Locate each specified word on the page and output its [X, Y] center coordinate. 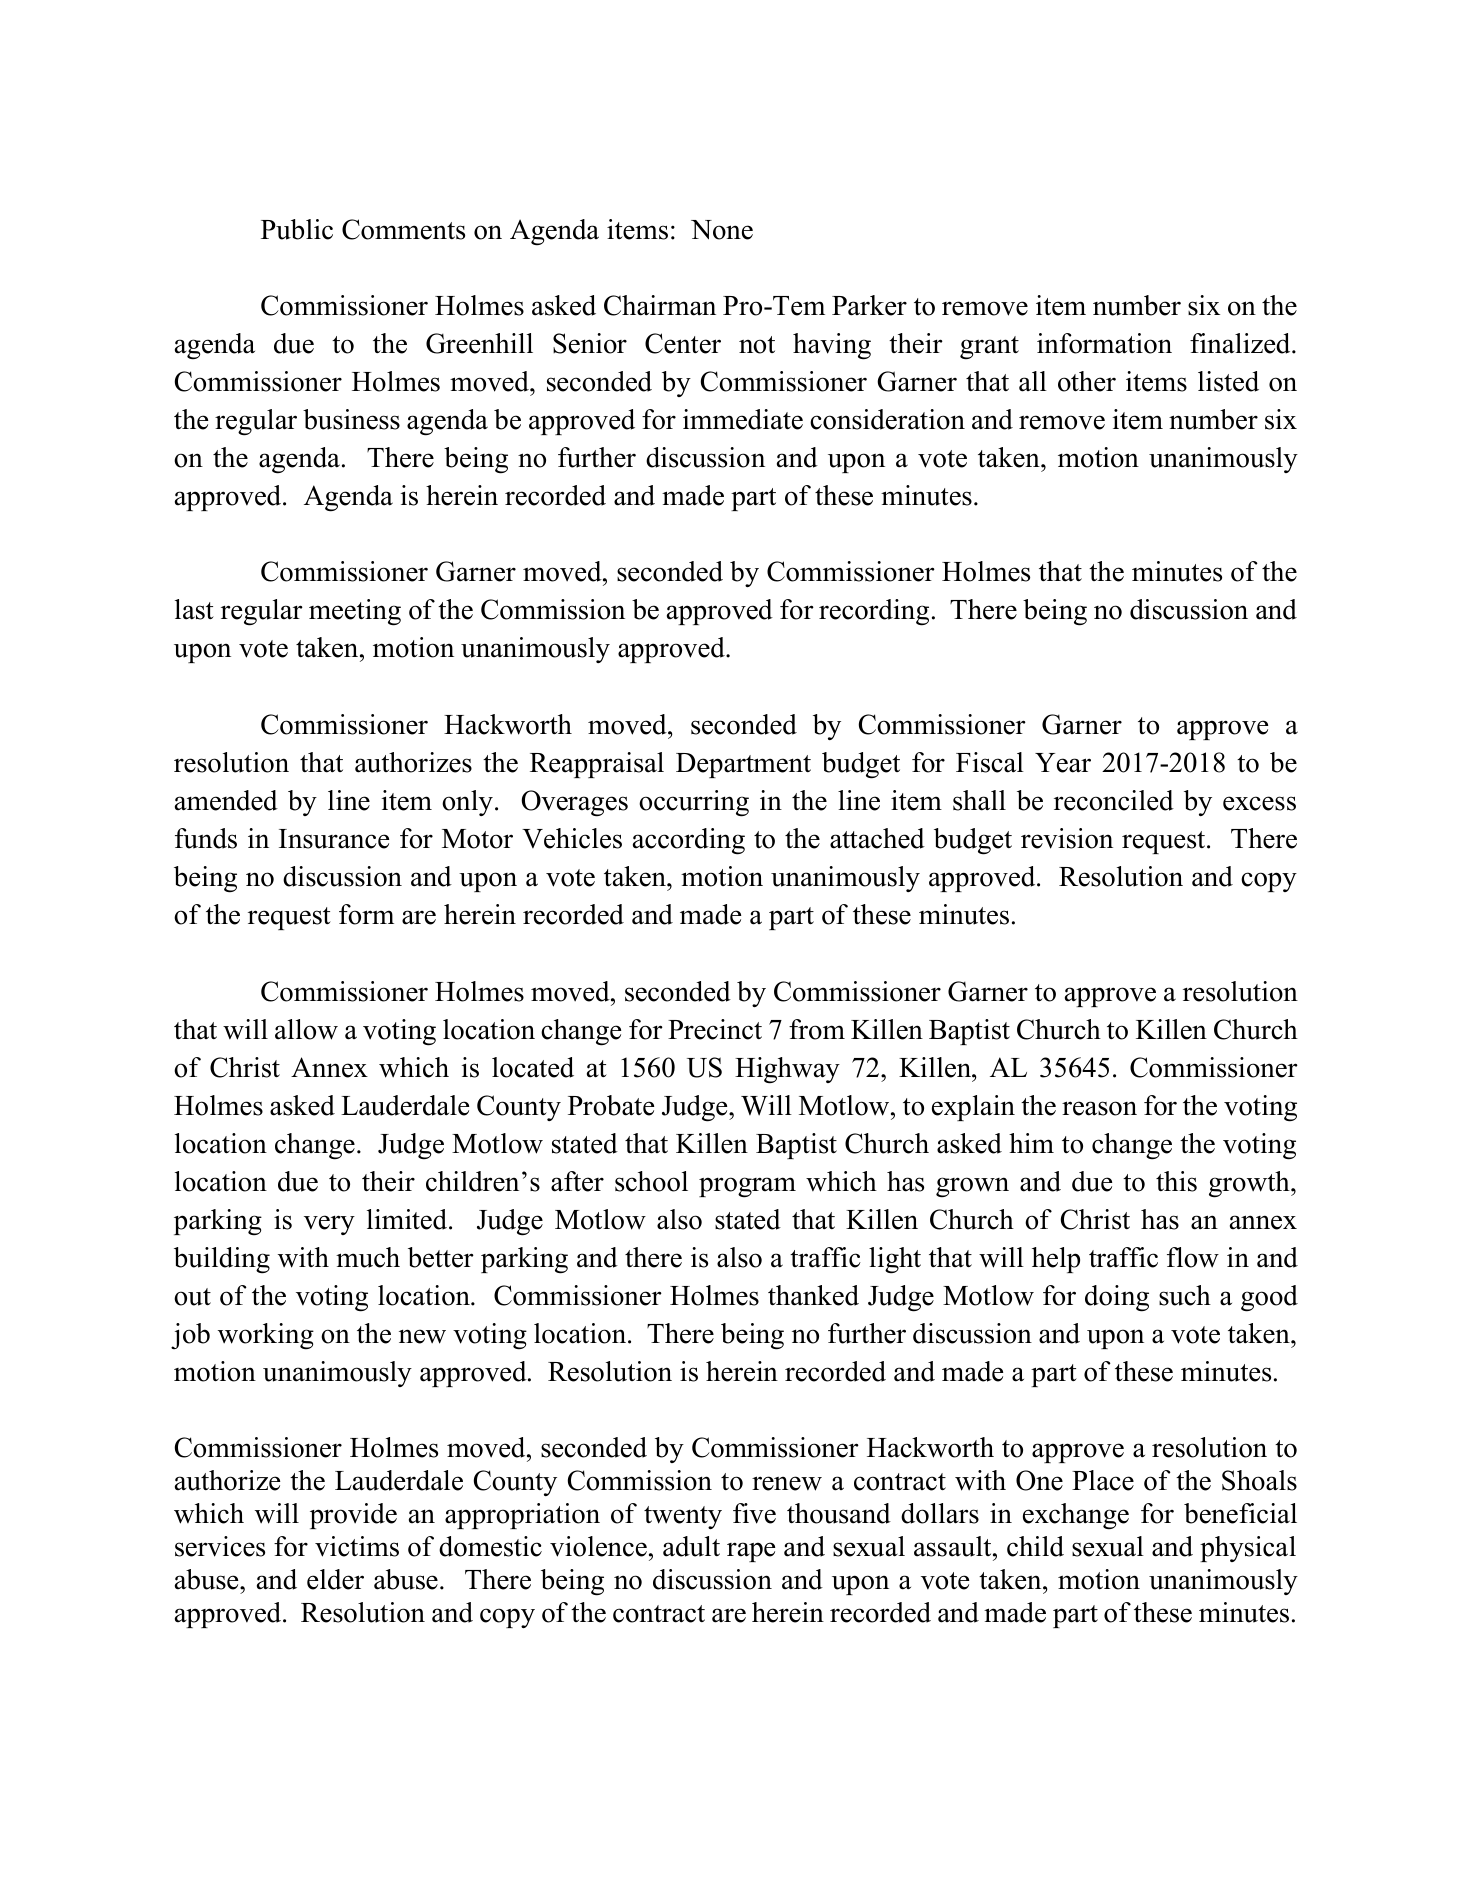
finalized [1241, 343]
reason [1099, 1108]
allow [306, 1029]
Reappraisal [597, 765]
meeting [355, 612]
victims [357, 1546]
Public [297, 229]
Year [1063, 763]
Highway [787, 1070]
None [722, 230]
